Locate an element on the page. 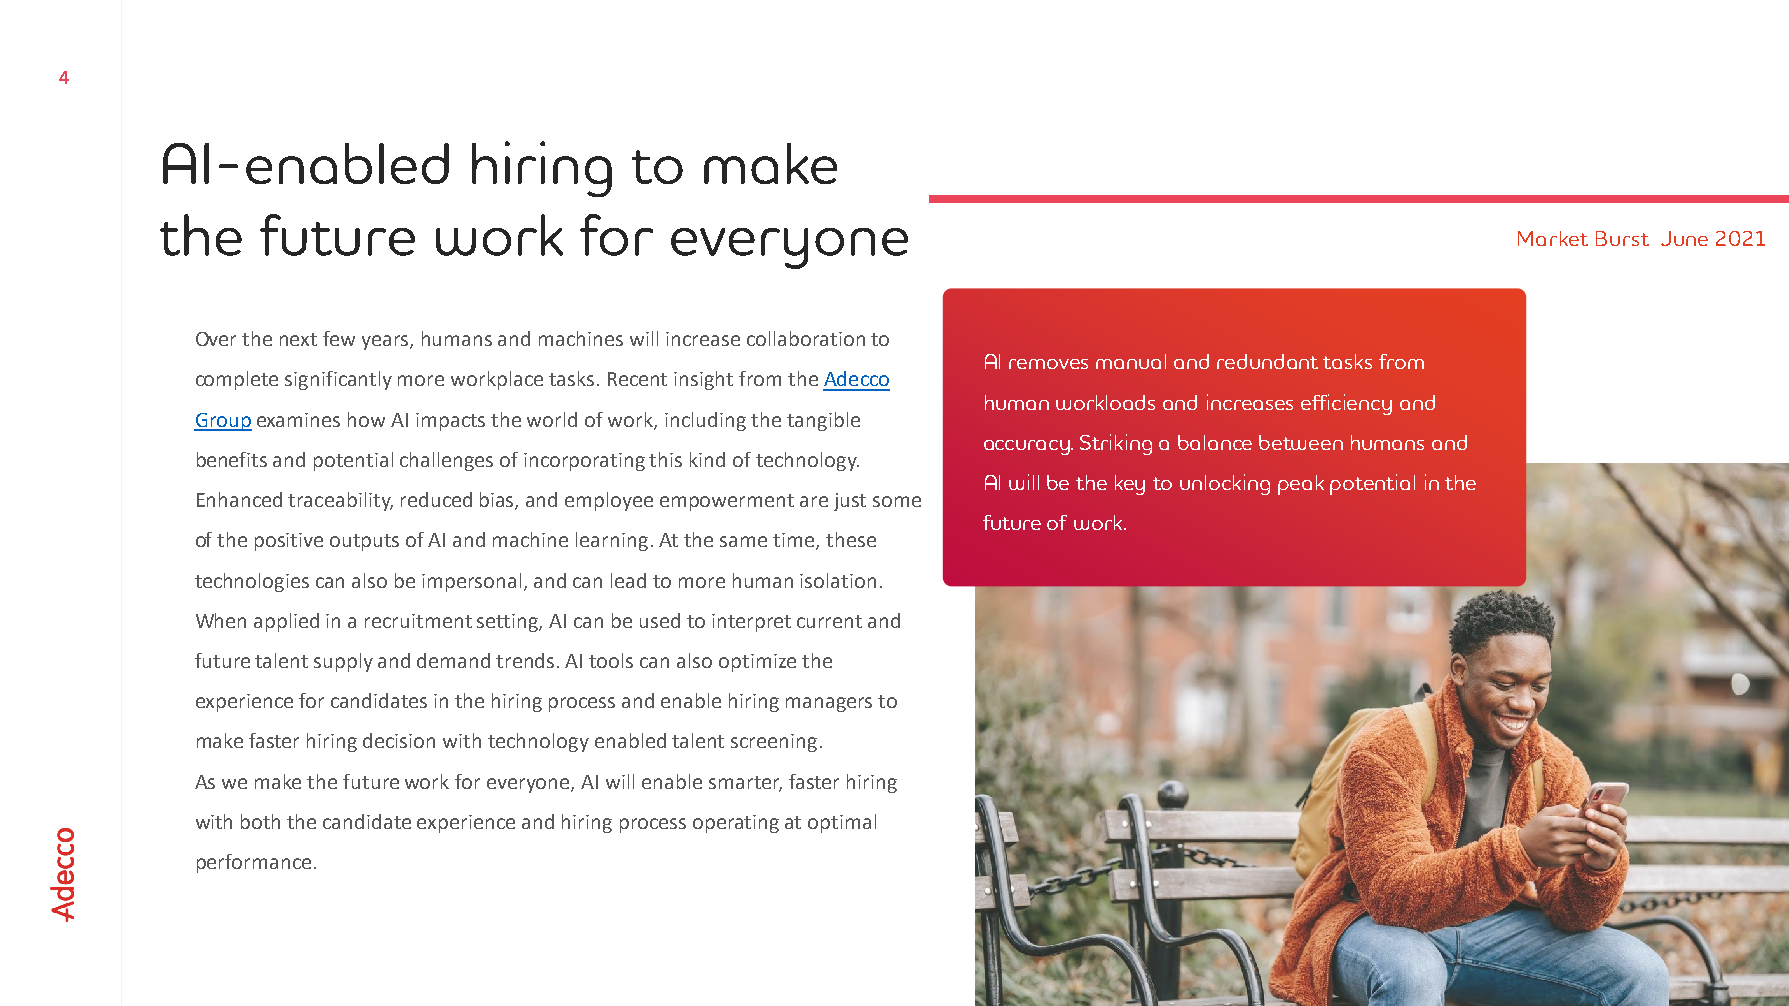 The width and height of the page is (1789, 1006). managers is located at coordinates (829, 704).
